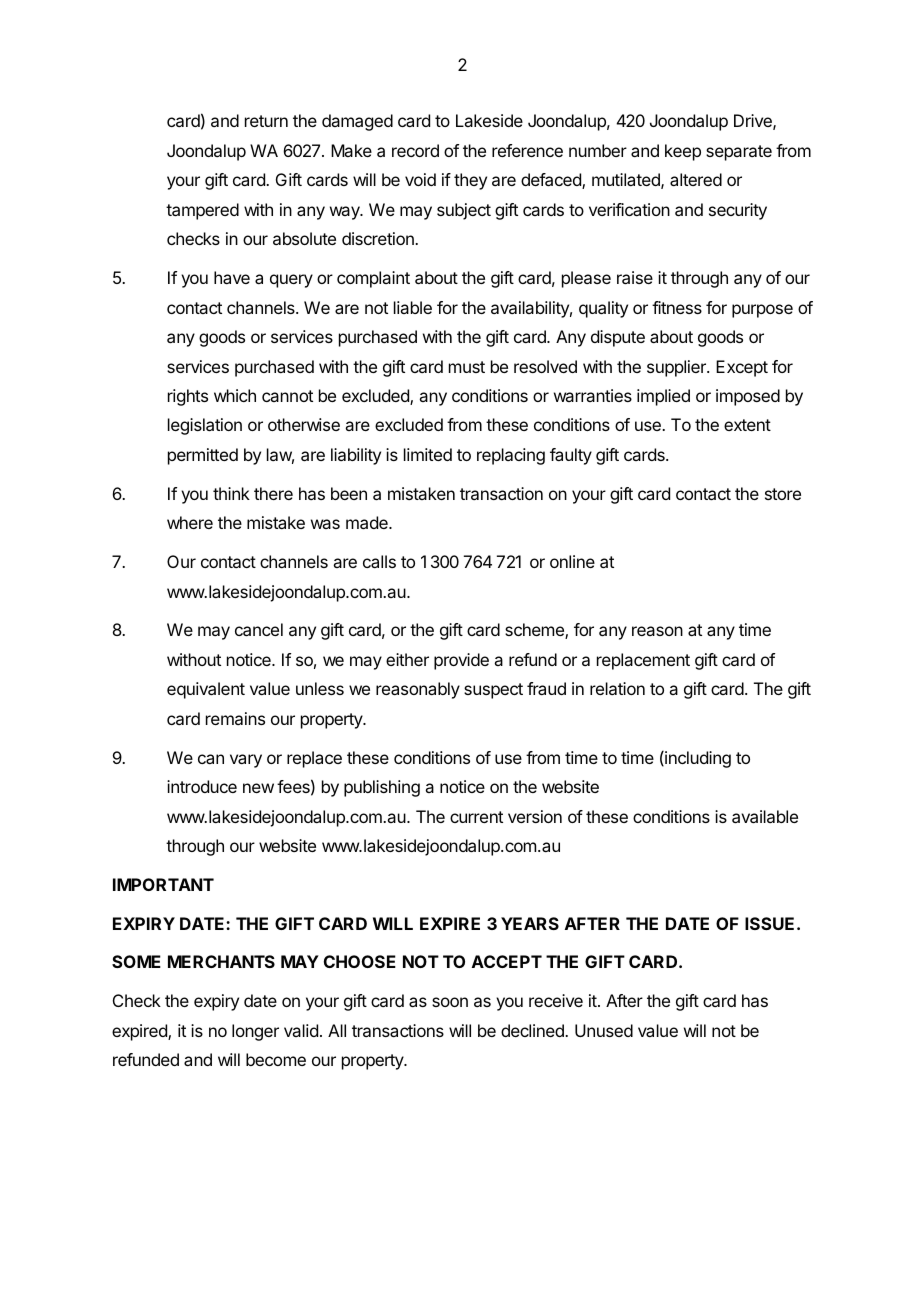 This screenshot has width=924, height=1308. Describe the element at coordinates (493, 691) in the screenshot. I see `suspect` at that location.
